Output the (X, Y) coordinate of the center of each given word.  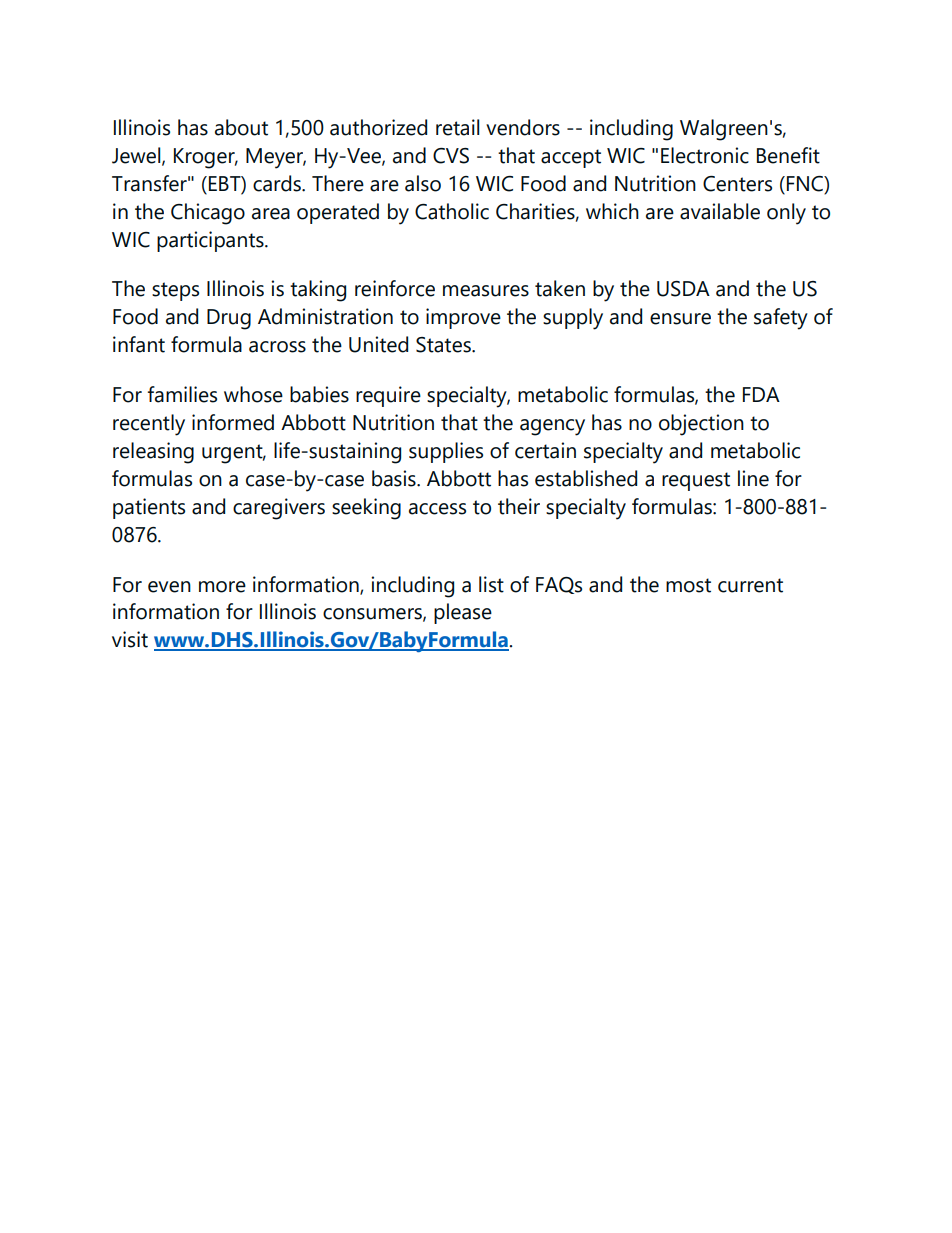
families (182, 394)
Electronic (705, 155)
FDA (761, 394)
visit (130, 639)
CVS (451, 156)
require (388, 396)
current (750, 585)
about (241, 127)
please (463, 613)
